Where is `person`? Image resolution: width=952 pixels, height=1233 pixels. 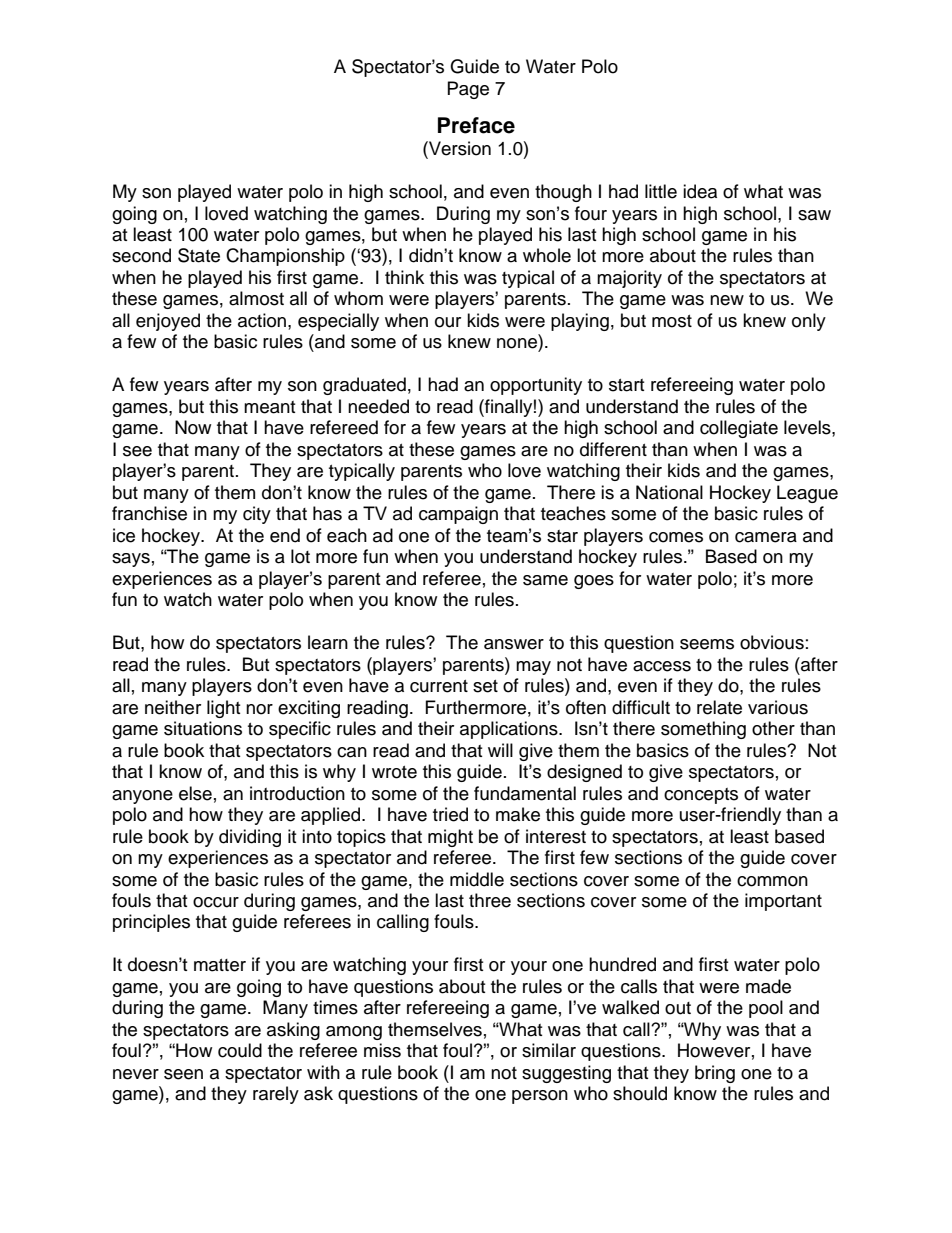 person is located at coordinates (540, 1097).
